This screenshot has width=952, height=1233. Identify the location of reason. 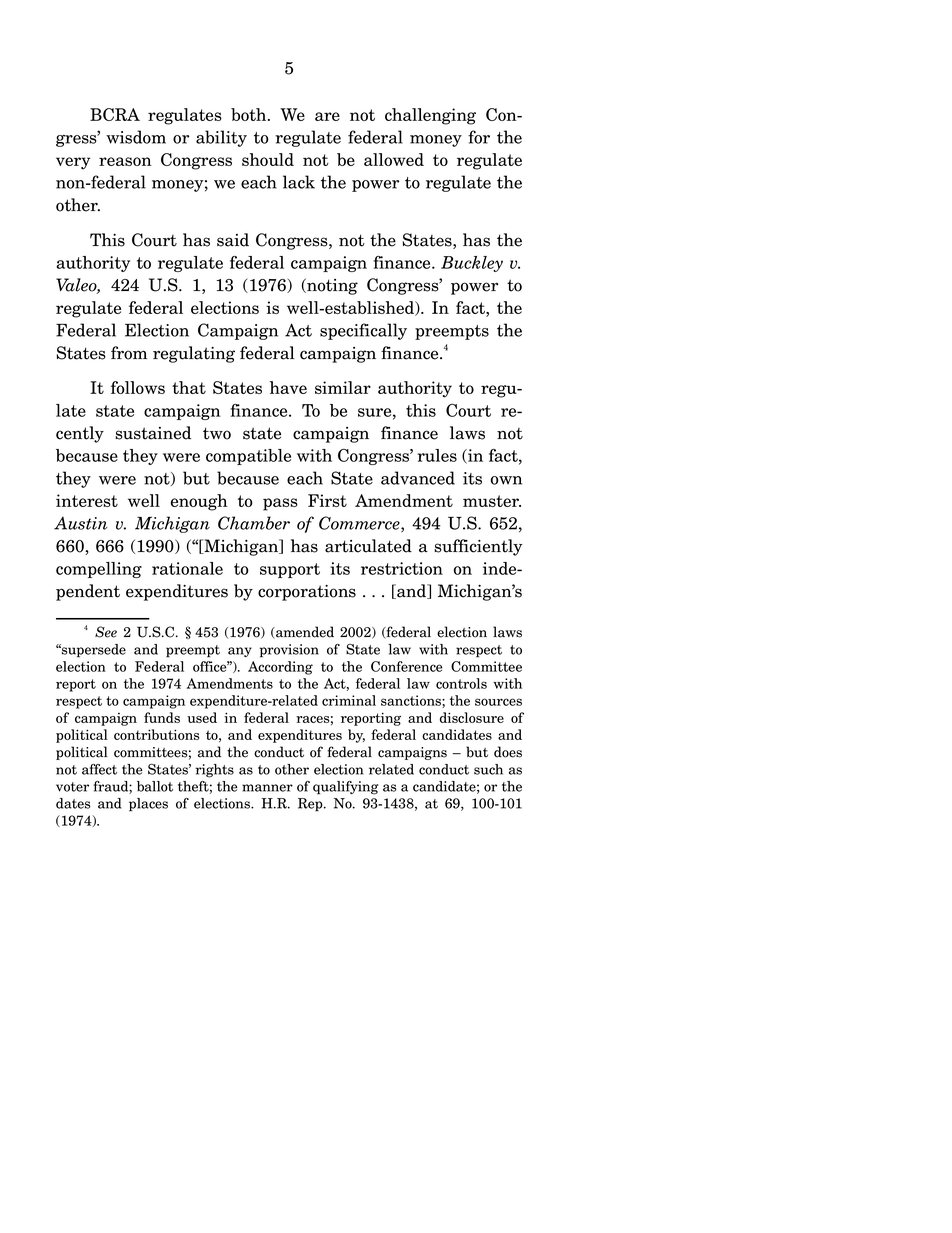
(125, 161).
